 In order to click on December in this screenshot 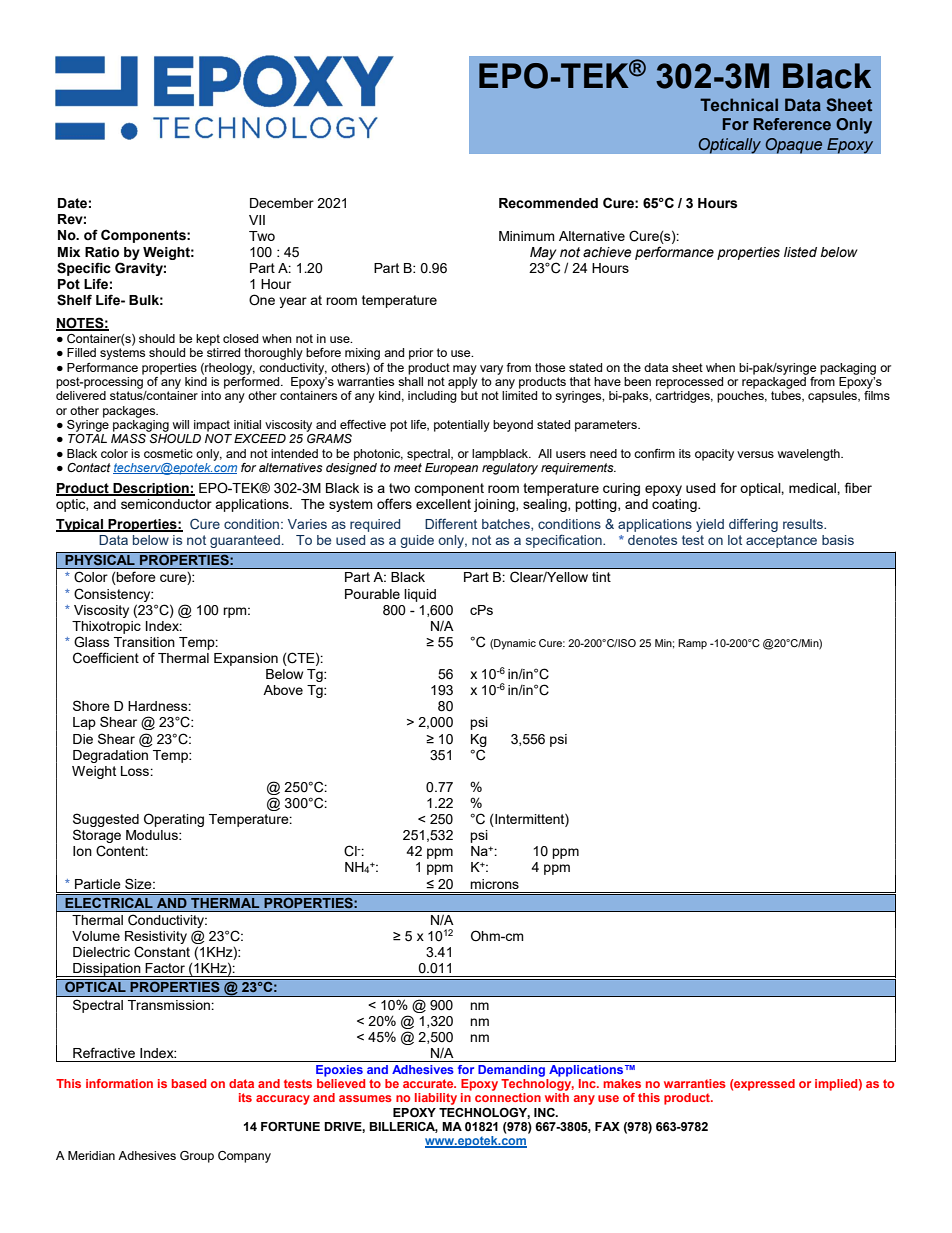, I will do `click(282, 203)`.
